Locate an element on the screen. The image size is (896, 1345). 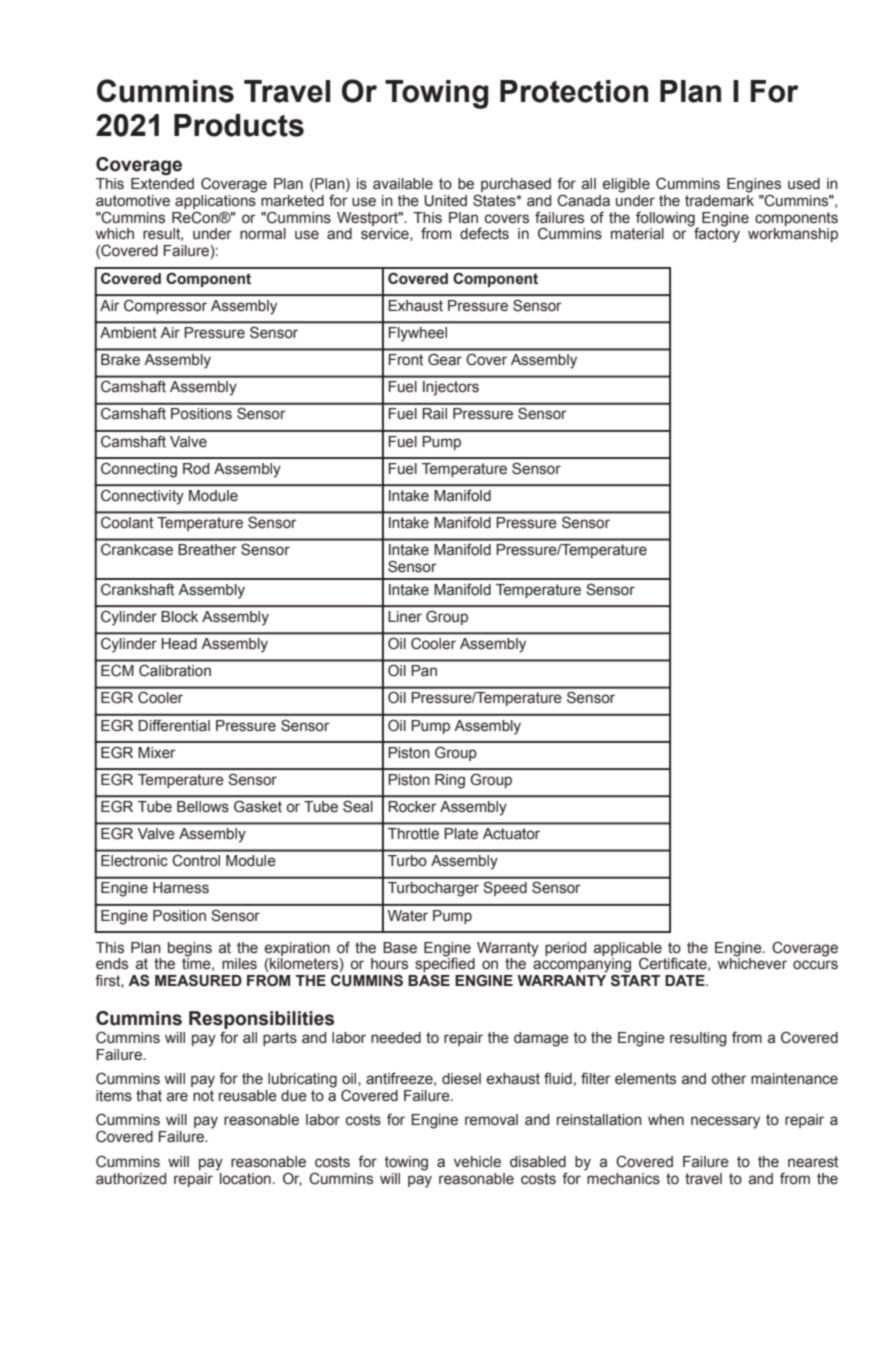
vehicle is located at coordinates (477, 1162).
